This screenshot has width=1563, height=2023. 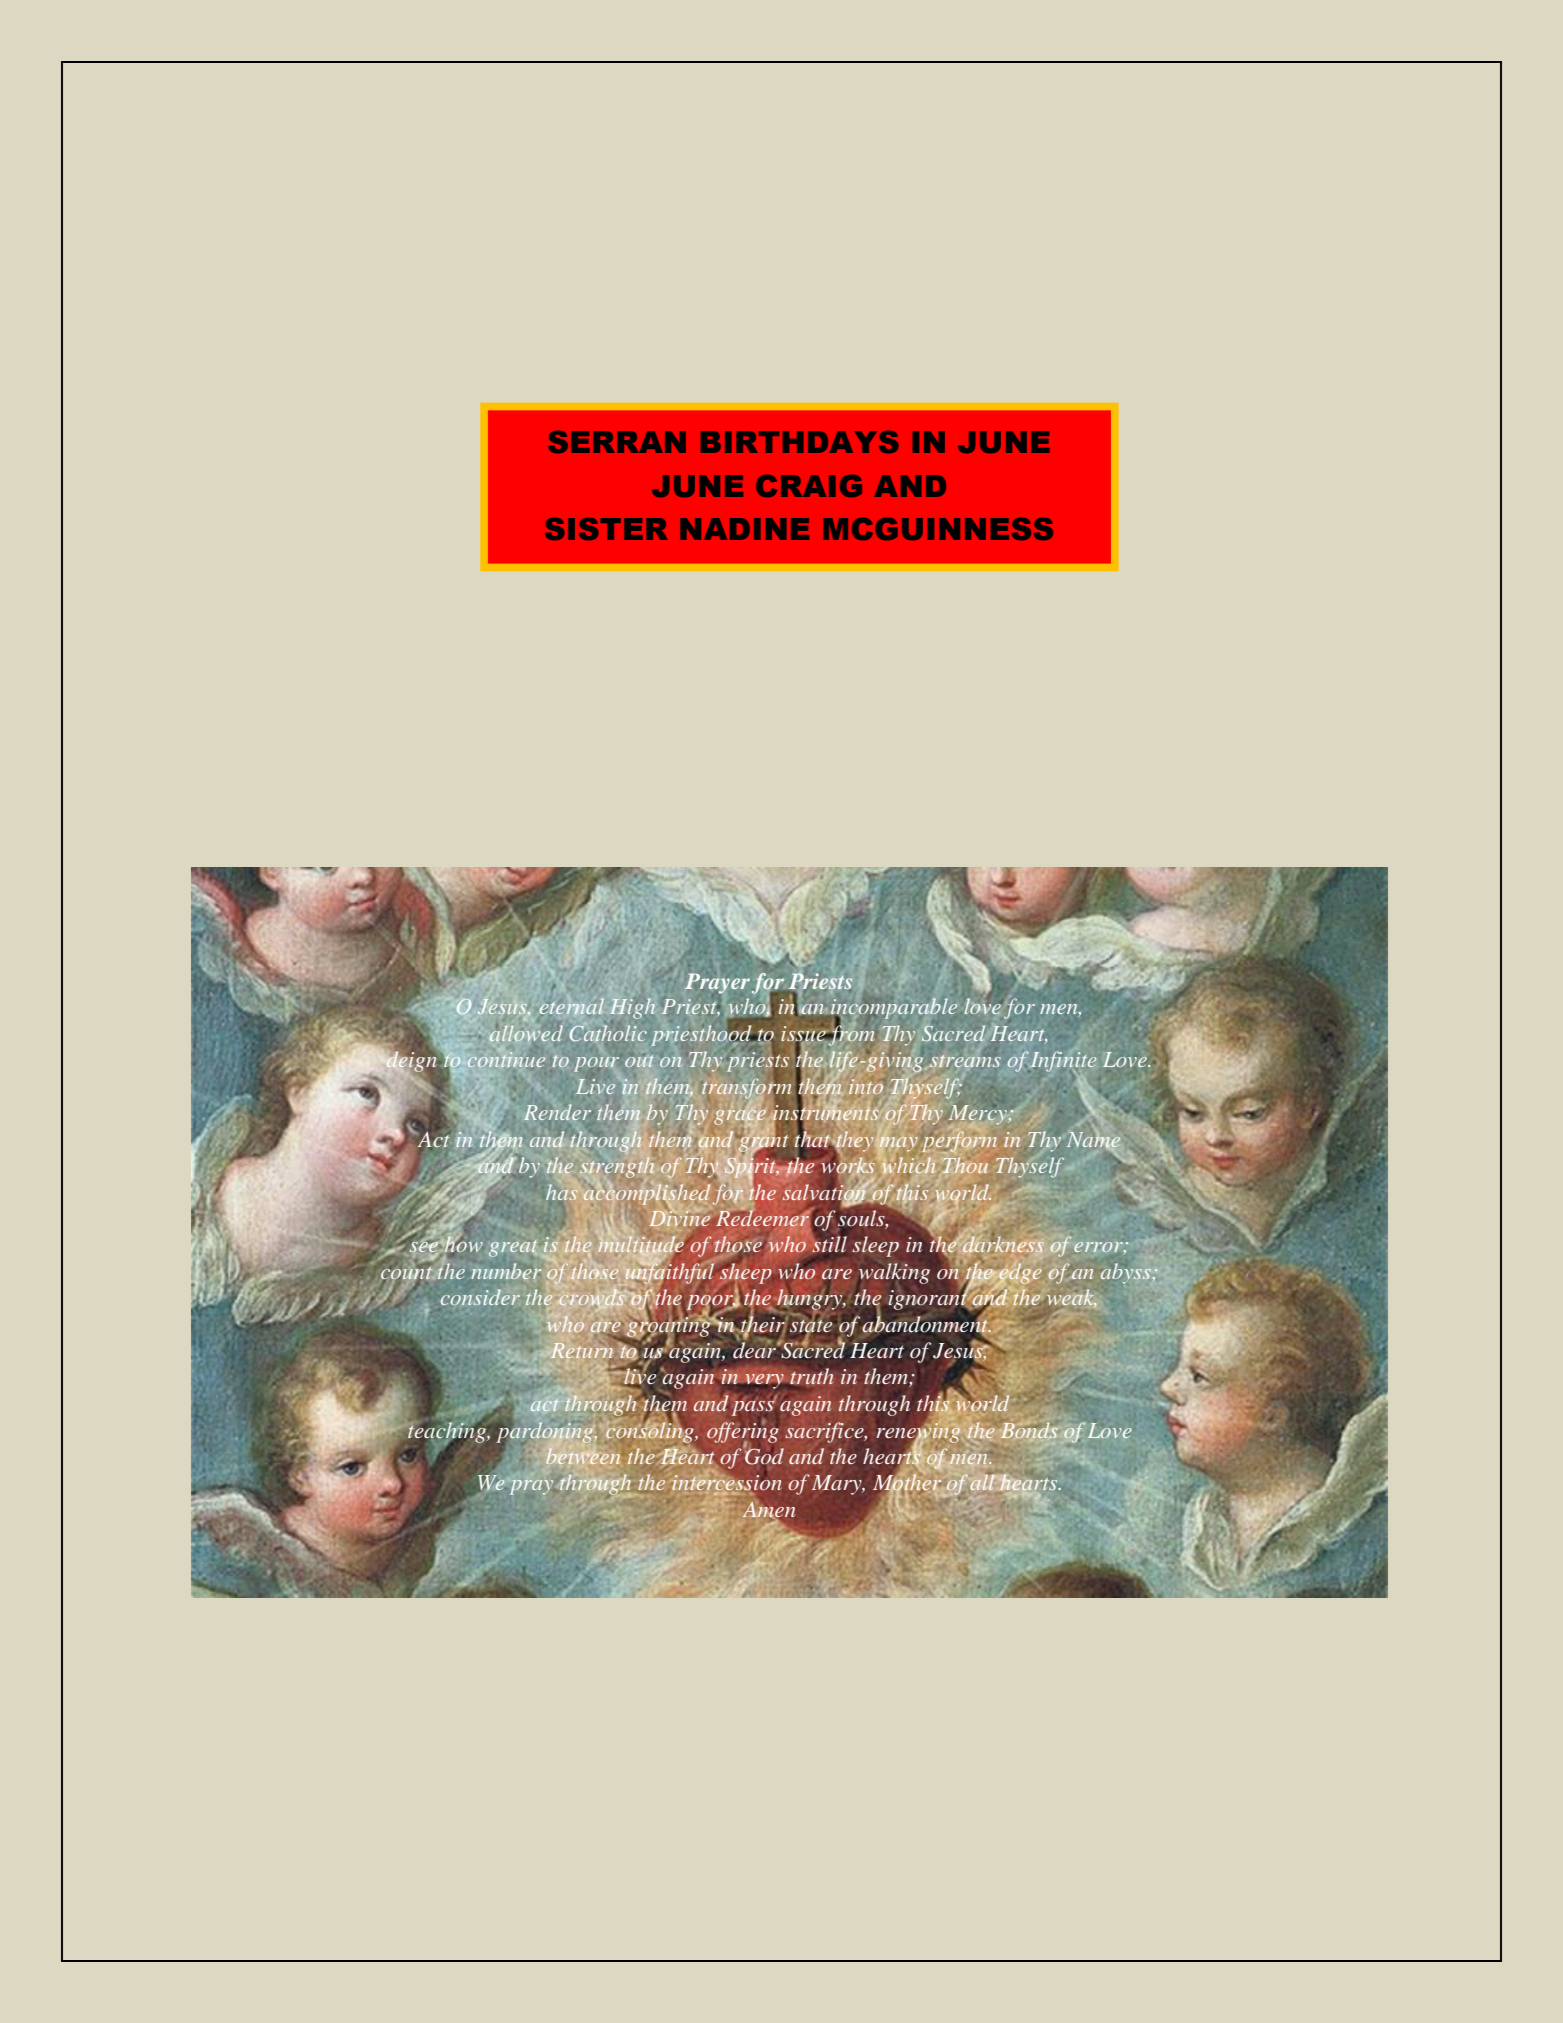 What do you see at coordinates (651, 1431) in the screenshot?
I see `consoling` at bounding box center [651, 1431].
